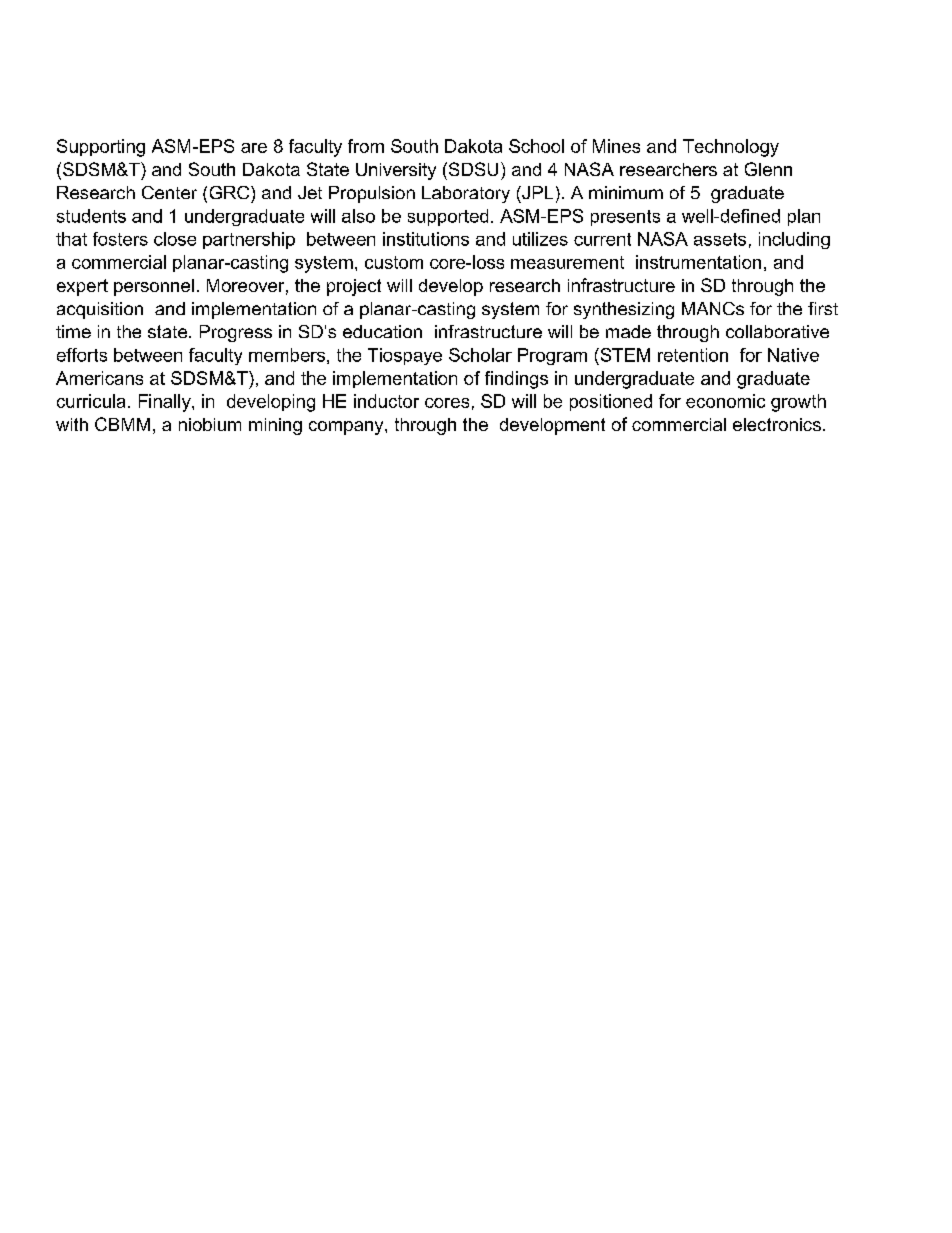 This screenshot has width=952, height=1233. Describe the element at coordinates (731, 148) in the screenshot. I see `Technology` at that location.
